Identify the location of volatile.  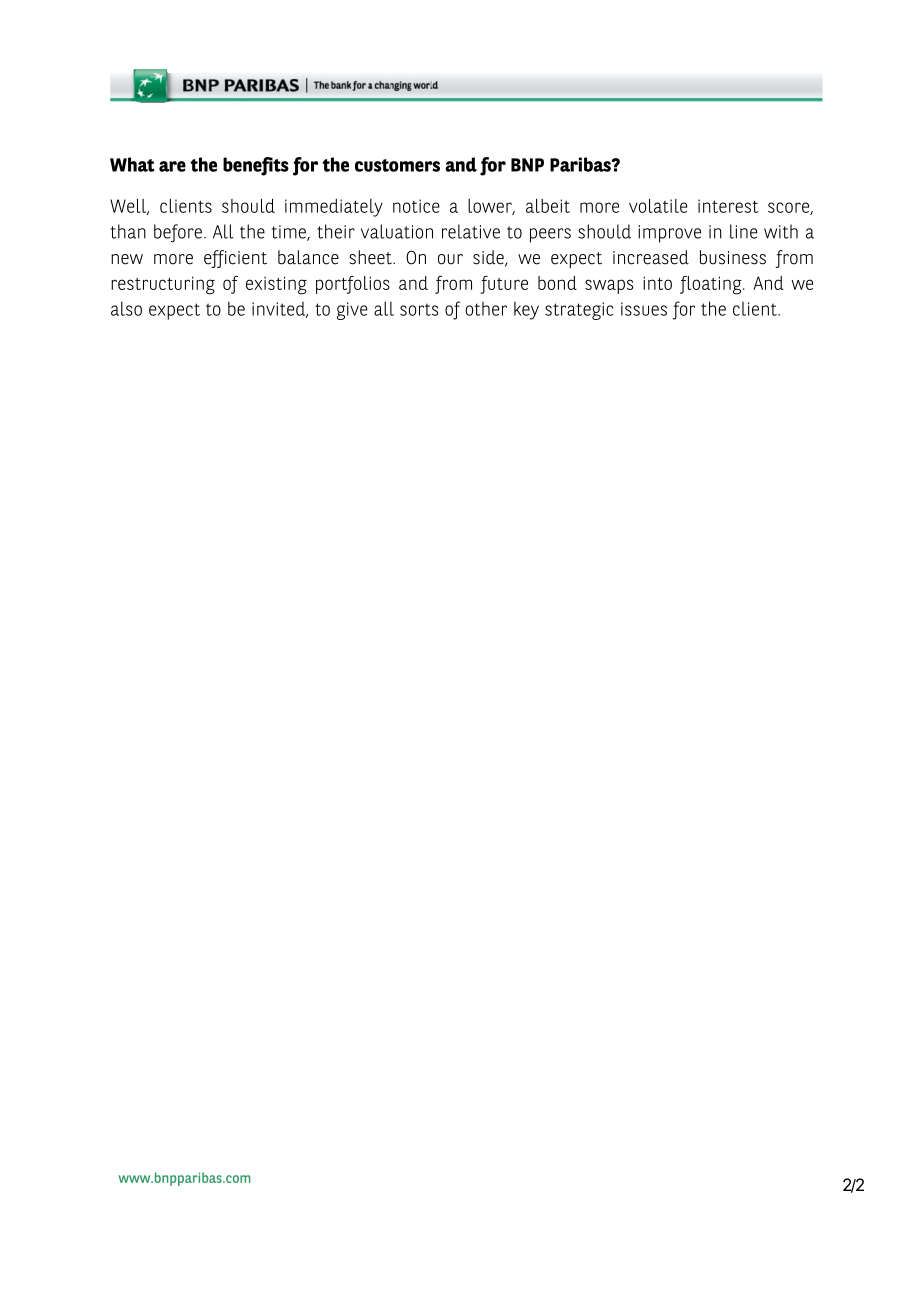
(658, 206).
